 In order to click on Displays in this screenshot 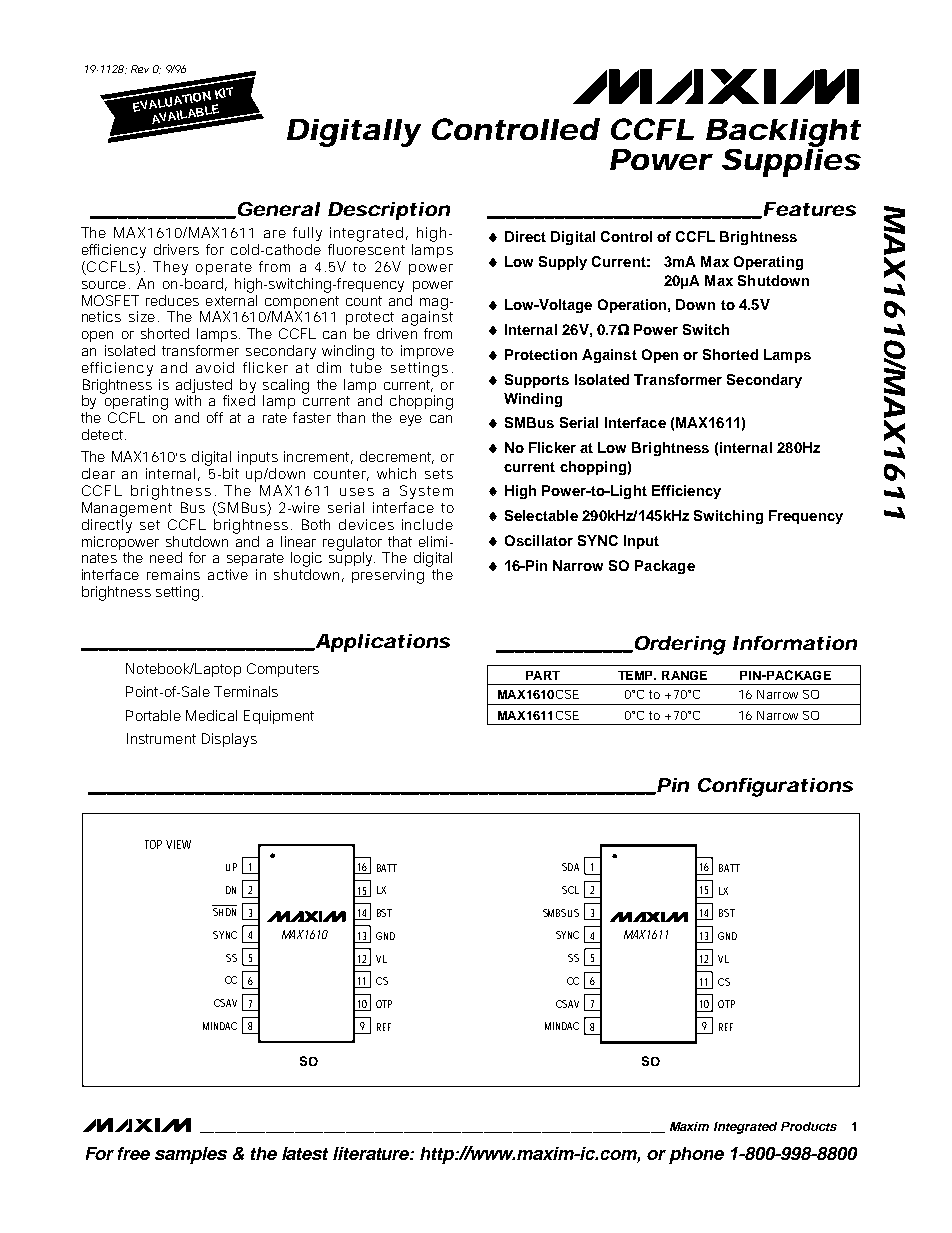, I will do `click(229, 740)`.
